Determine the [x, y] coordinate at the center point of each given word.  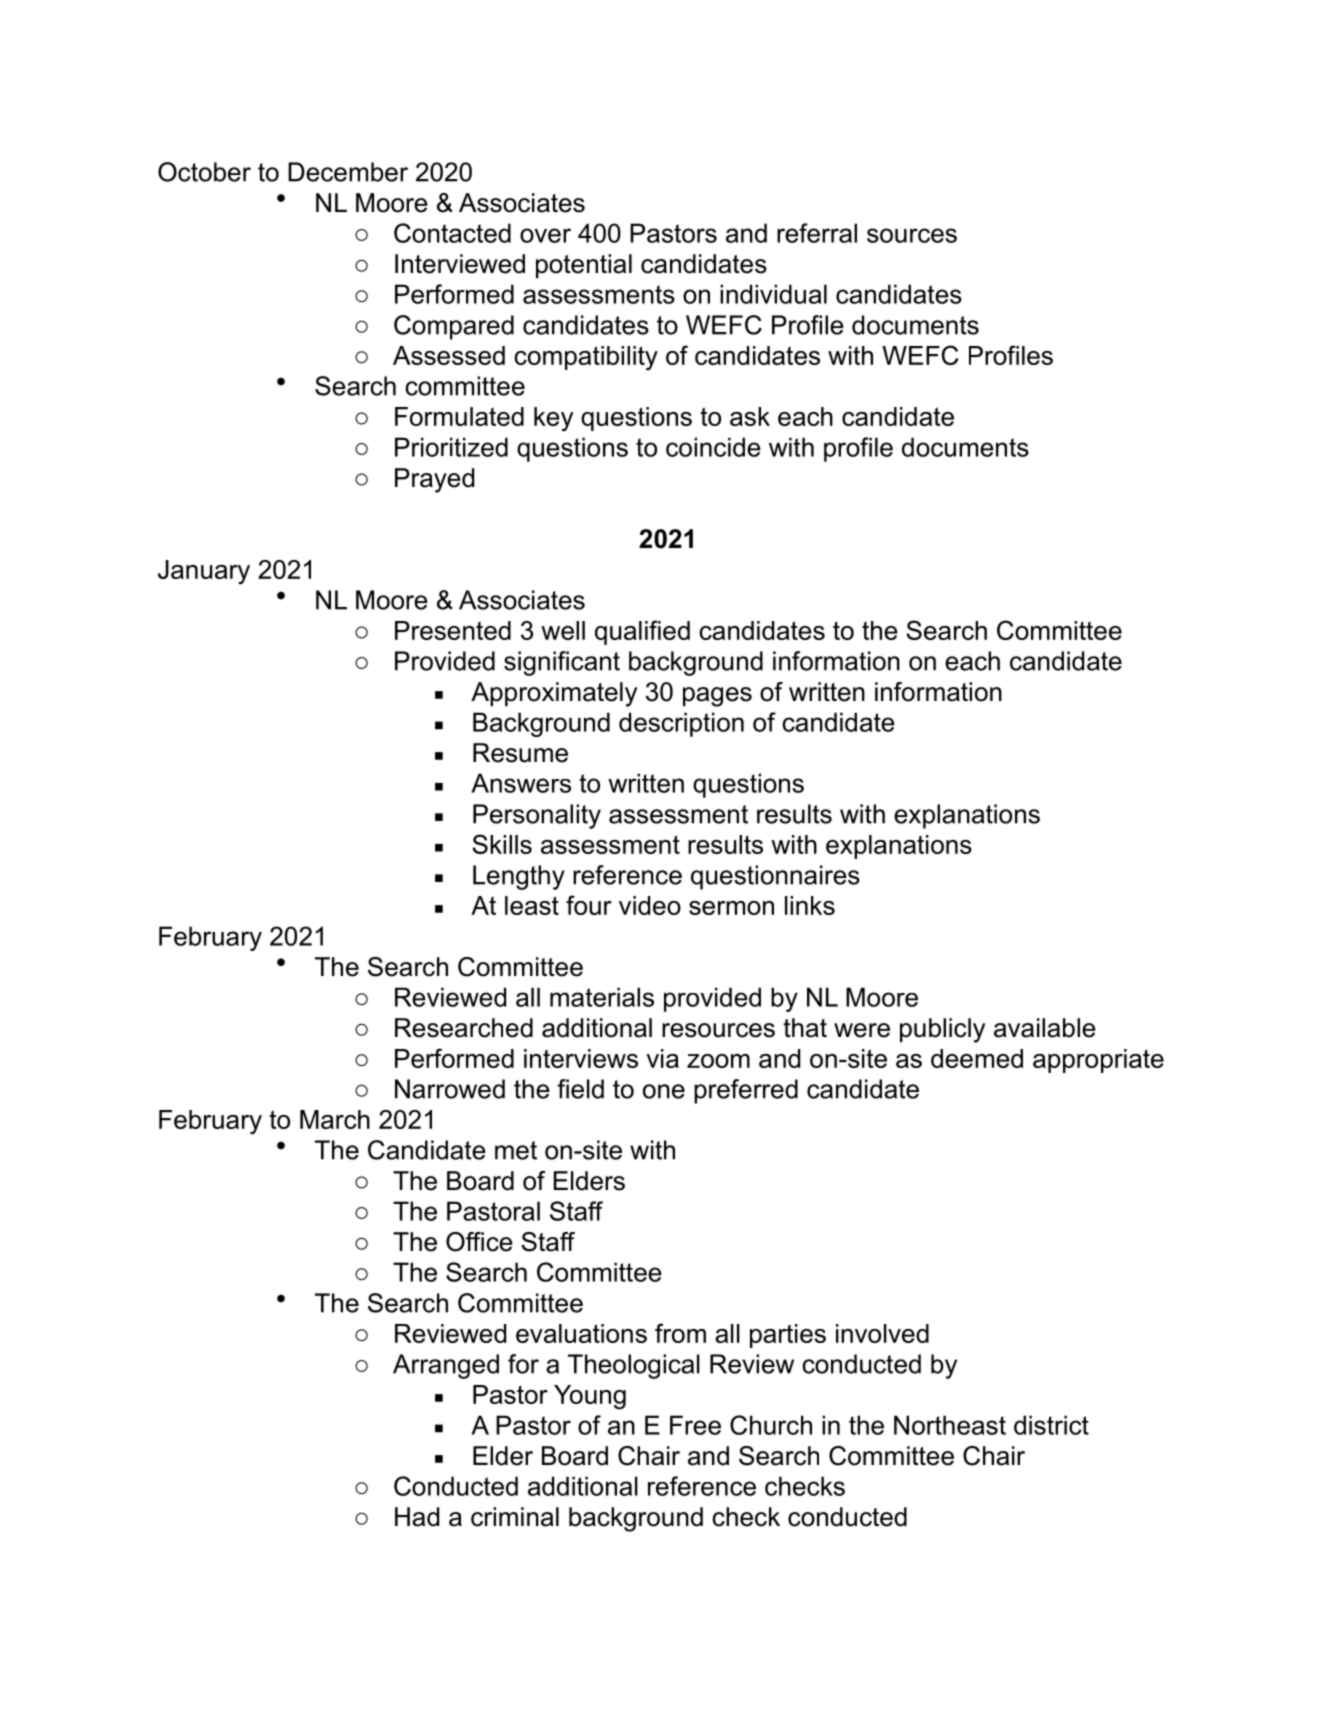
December [348, 172]
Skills [502, 844]
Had [417, 1517]
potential [584, 266]
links [810, 905]
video [650, 905]
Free [695, 1425]
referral [817, 233]
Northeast [950, 1425]
